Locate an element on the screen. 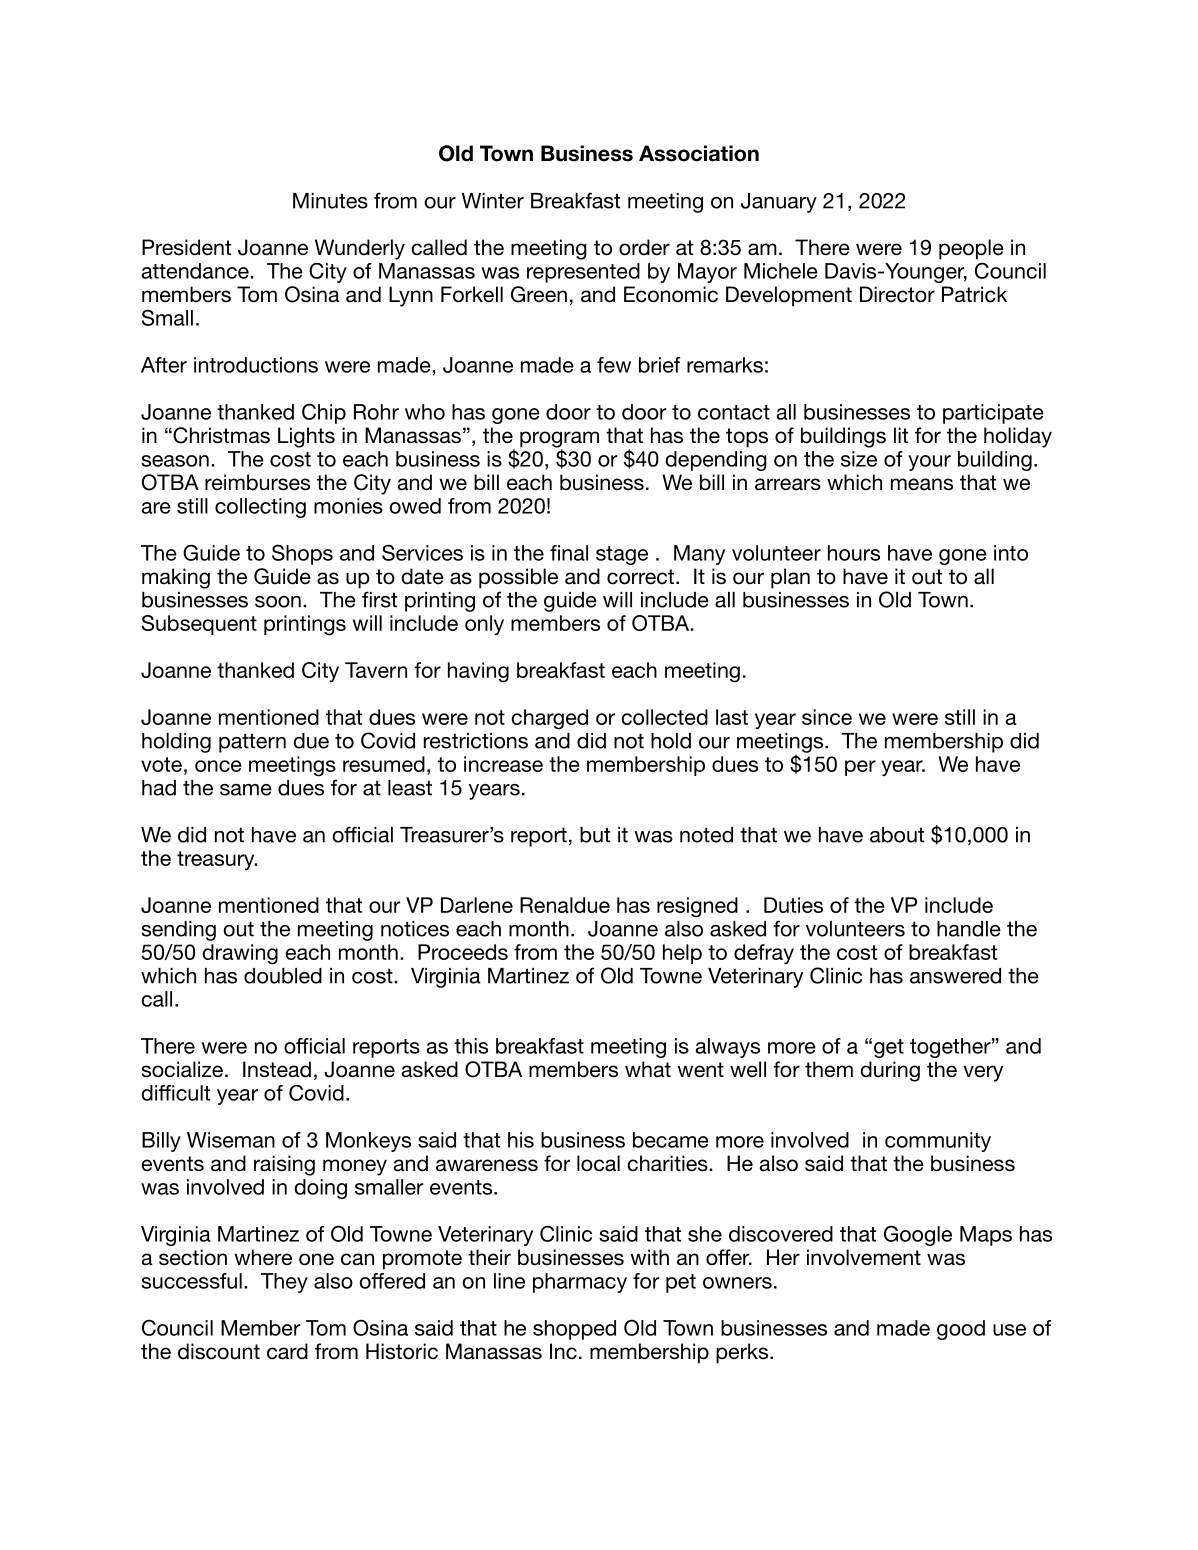 Image resolution: width=1198 pixels, height=1550 pixels. people is located at coordinates (971, 249).
